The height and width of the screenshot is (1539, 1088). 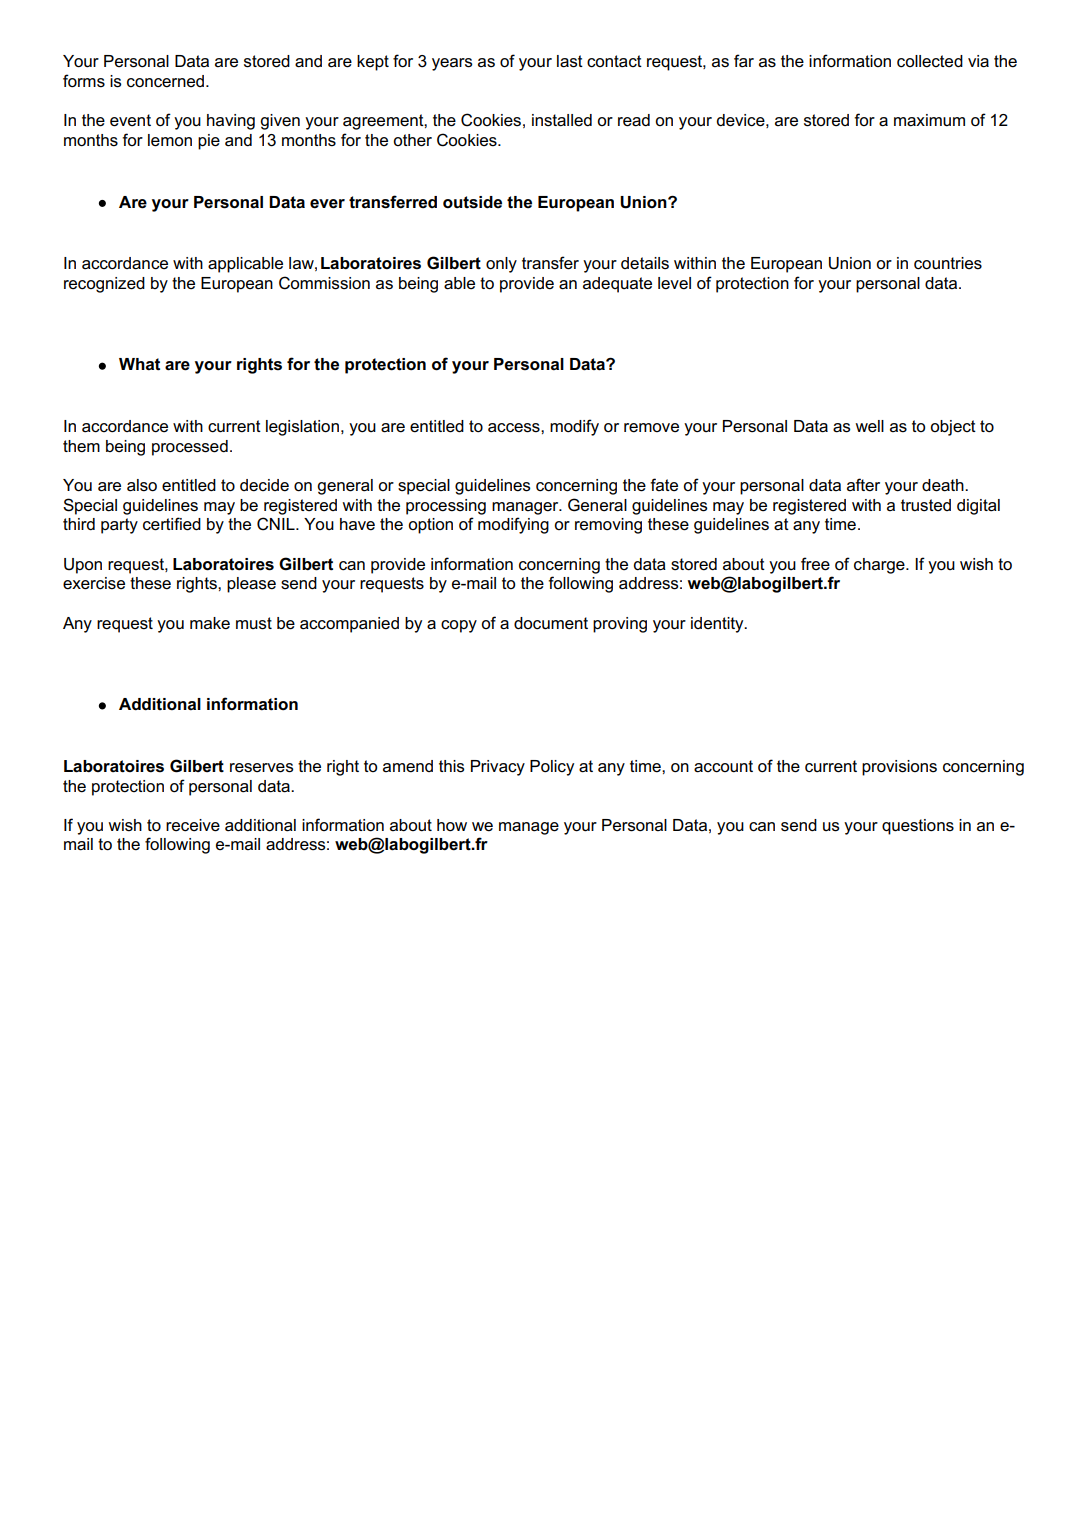 What do you see at coordinates (515, 428) in the screenshot?
I see `access` at bounding box center [515, 428].
